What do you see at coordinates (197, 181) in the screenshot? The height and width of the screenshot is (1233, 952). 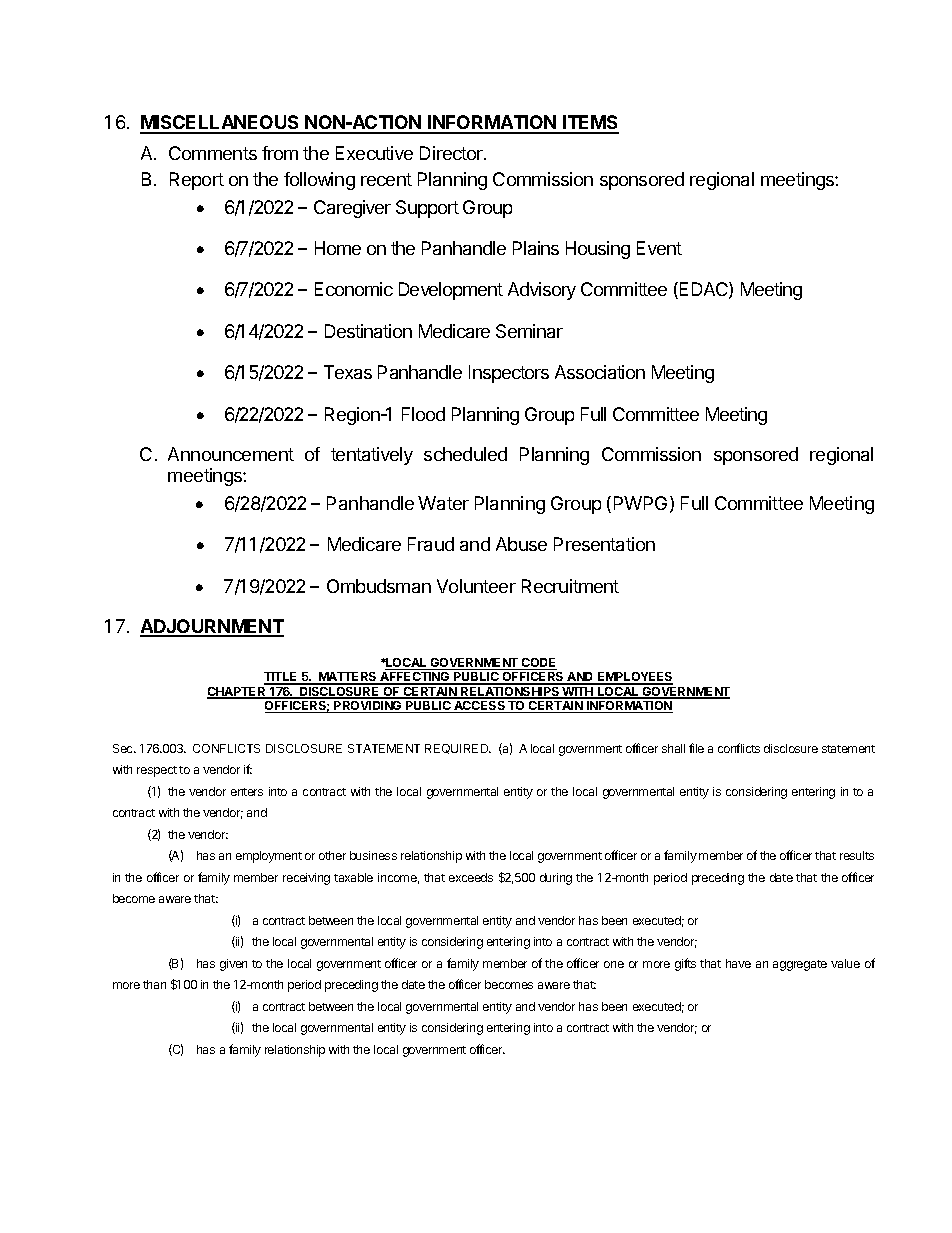 I see `Report` at bounding box center [197, 181].
